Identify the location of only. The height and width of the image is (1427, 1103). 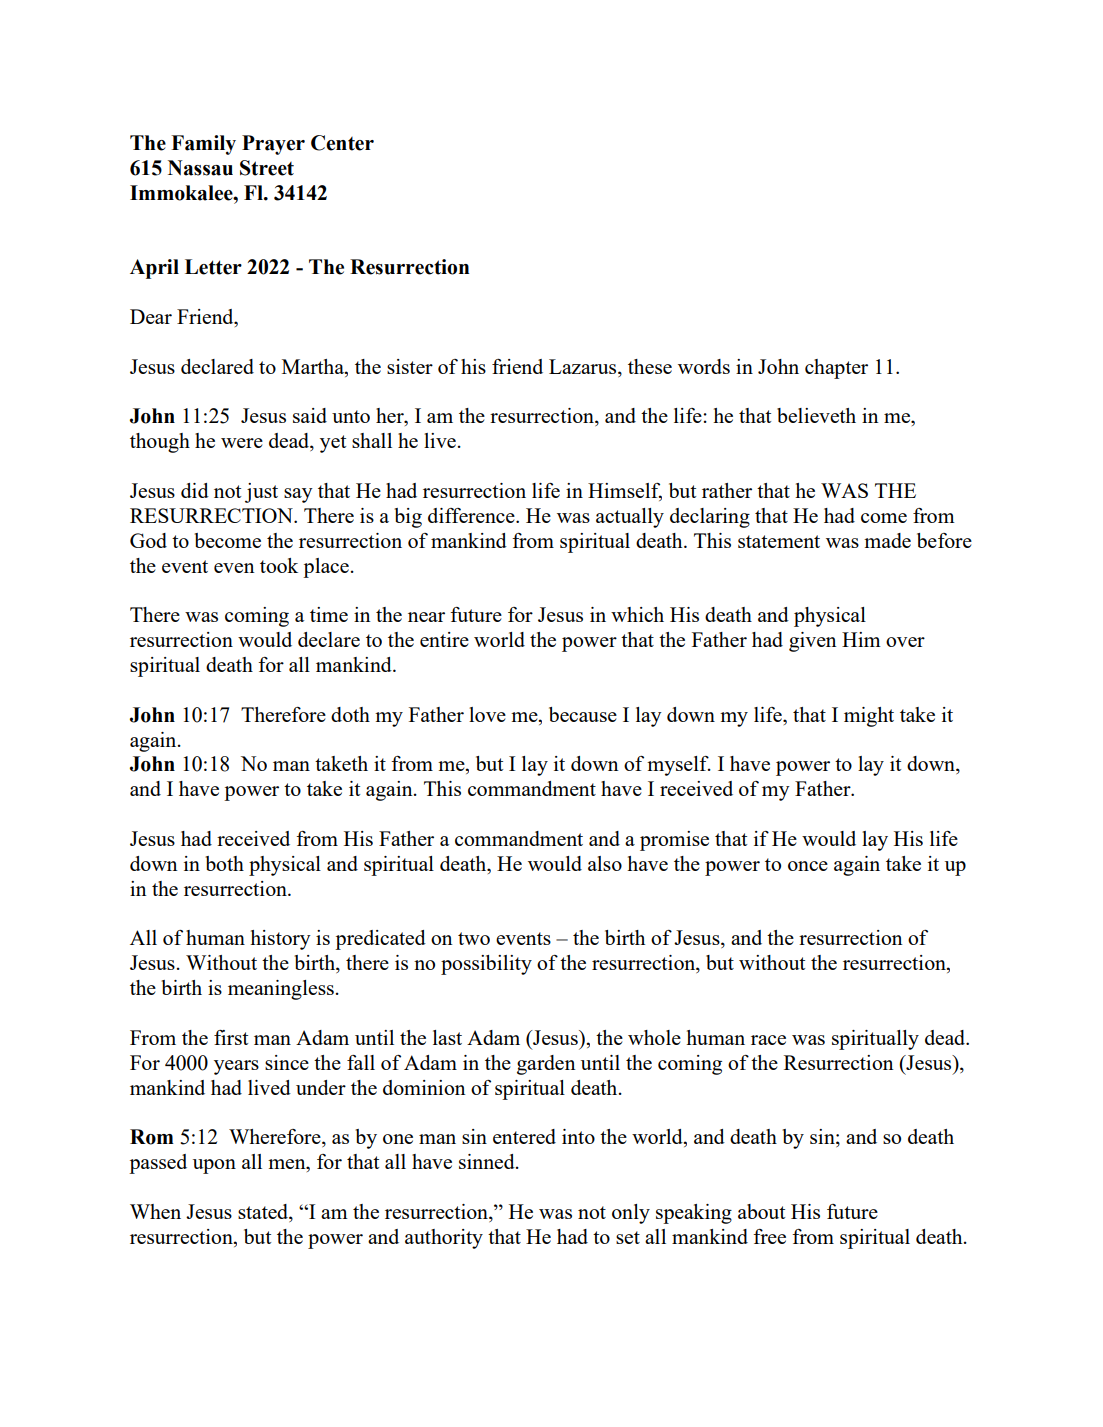
(631, 1214).
